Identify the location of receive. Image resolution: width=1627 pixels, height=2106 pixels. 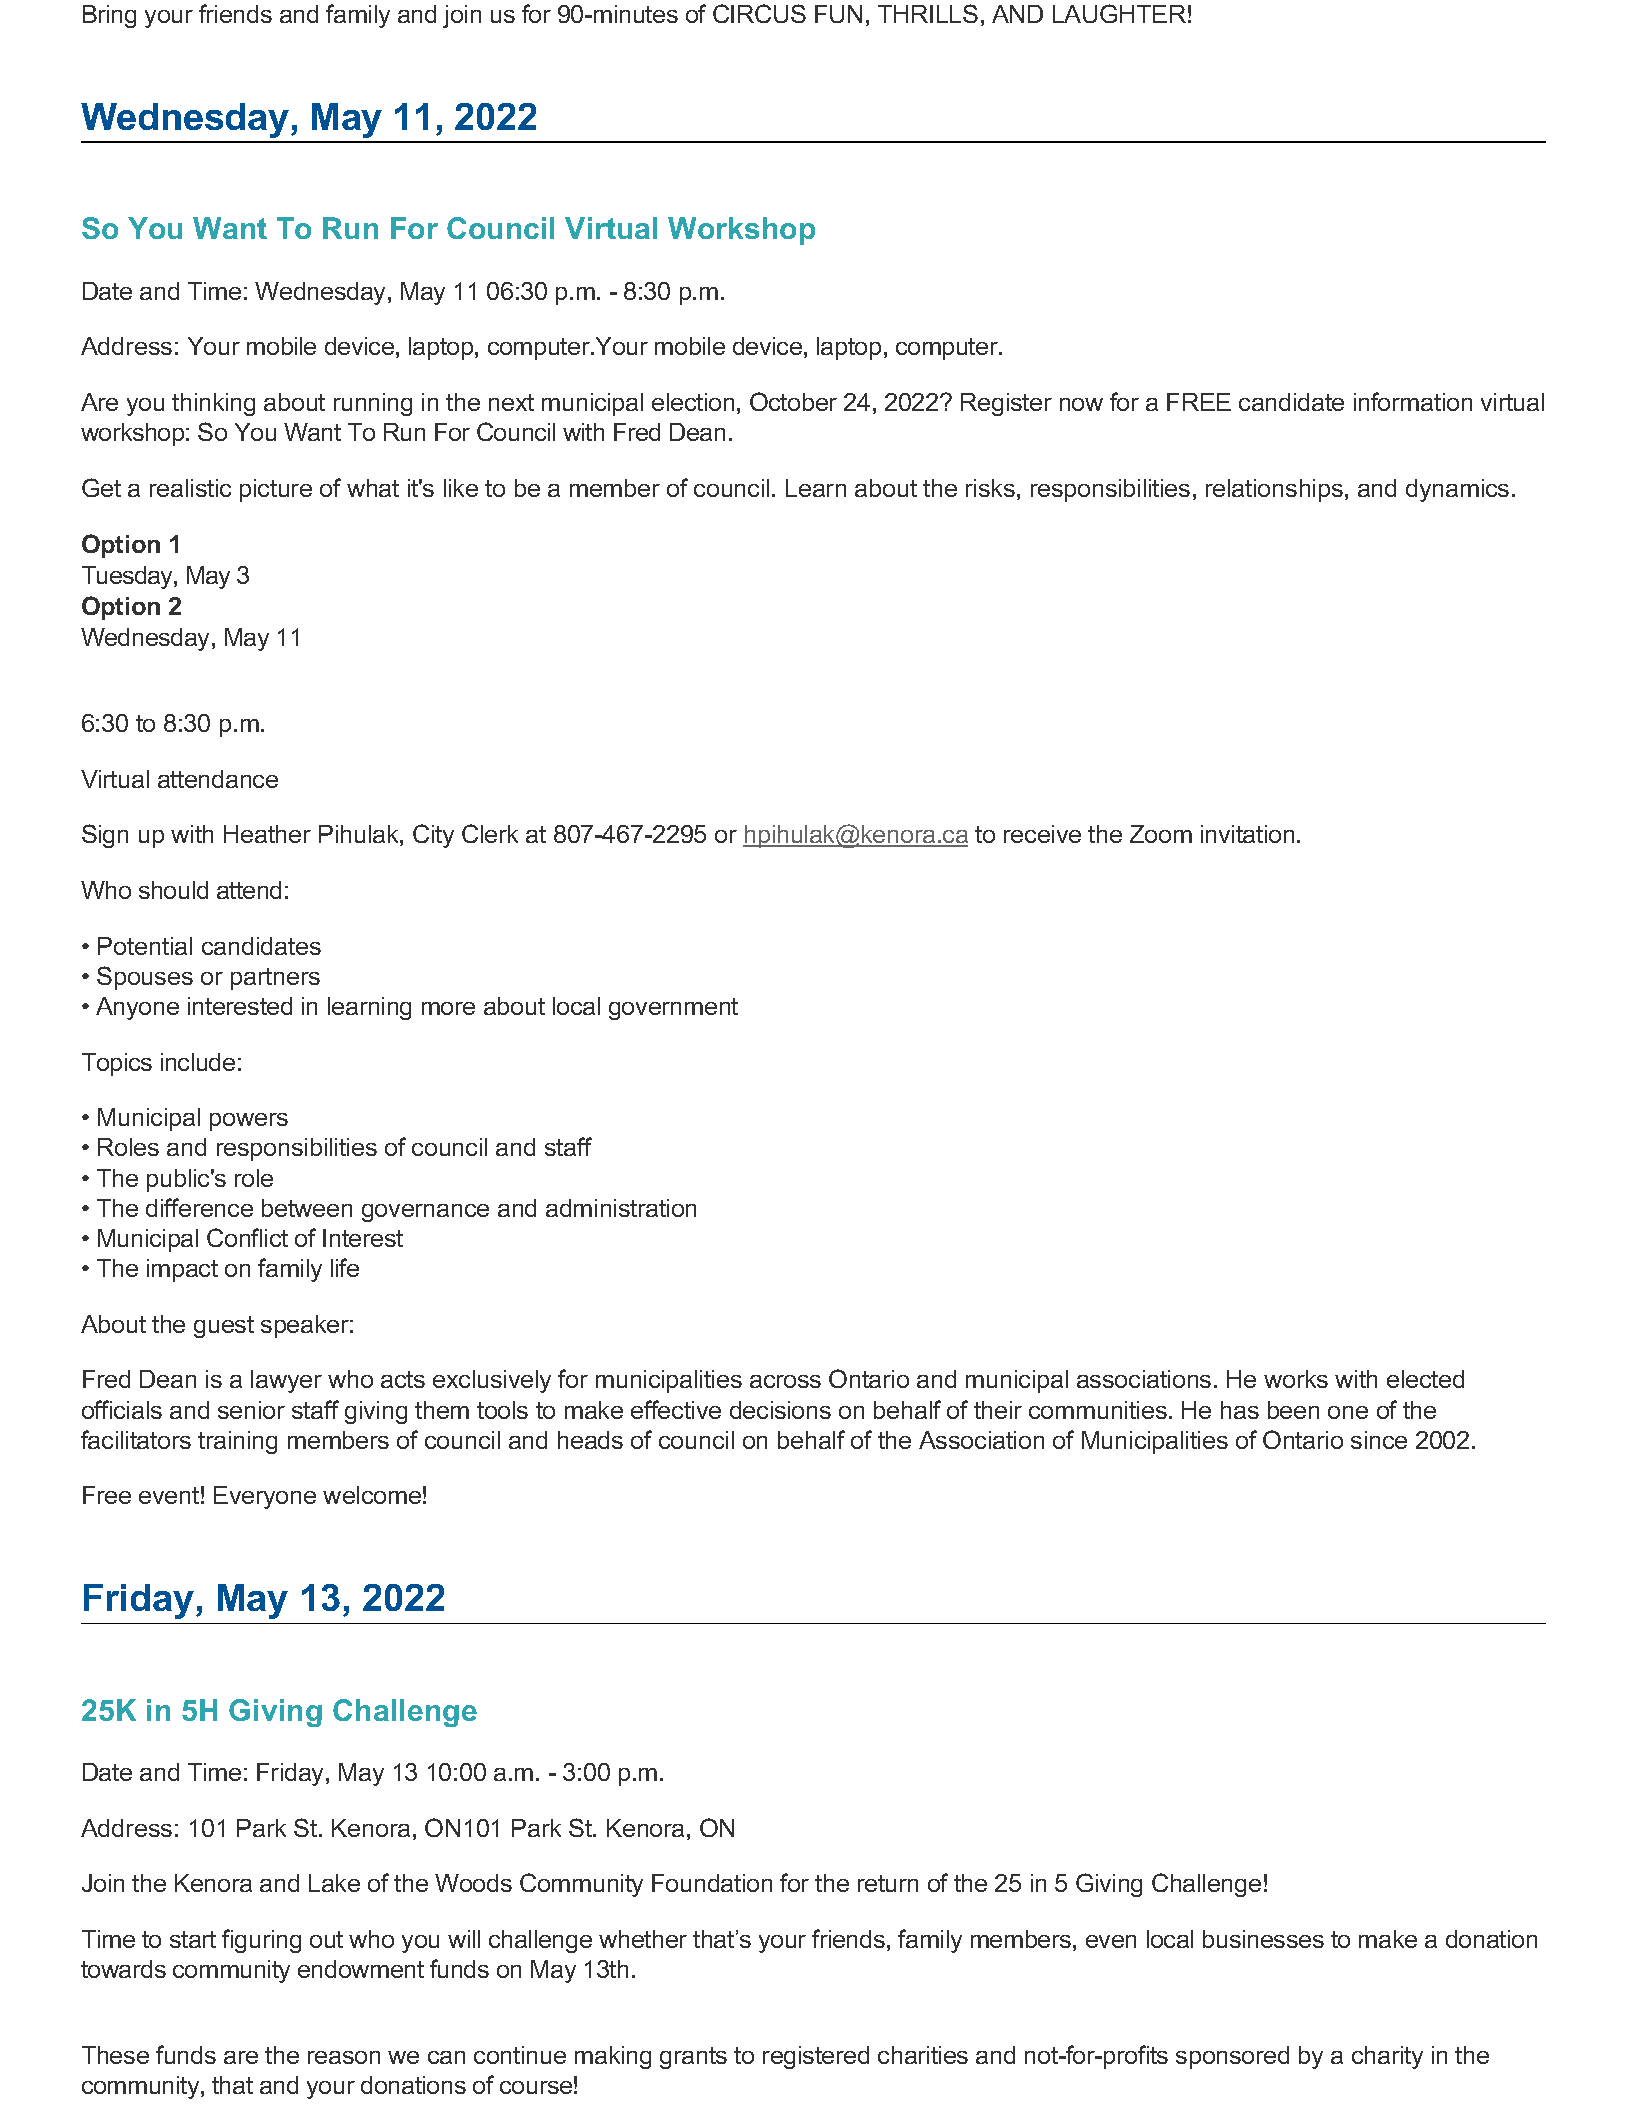
(1042, 834).
